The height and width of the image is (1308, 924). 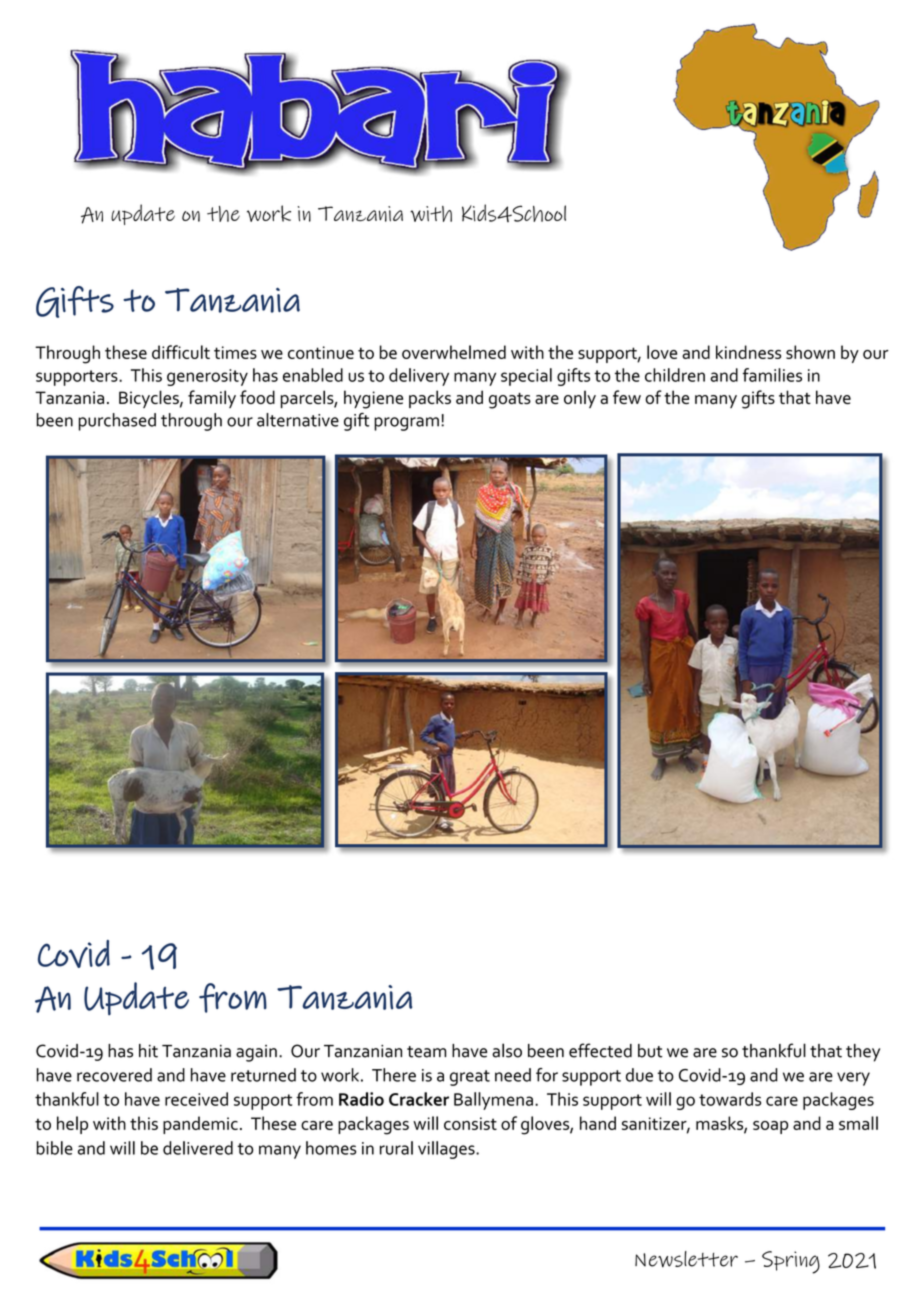 I want to click on hit, so click(x=148, y=1051).
